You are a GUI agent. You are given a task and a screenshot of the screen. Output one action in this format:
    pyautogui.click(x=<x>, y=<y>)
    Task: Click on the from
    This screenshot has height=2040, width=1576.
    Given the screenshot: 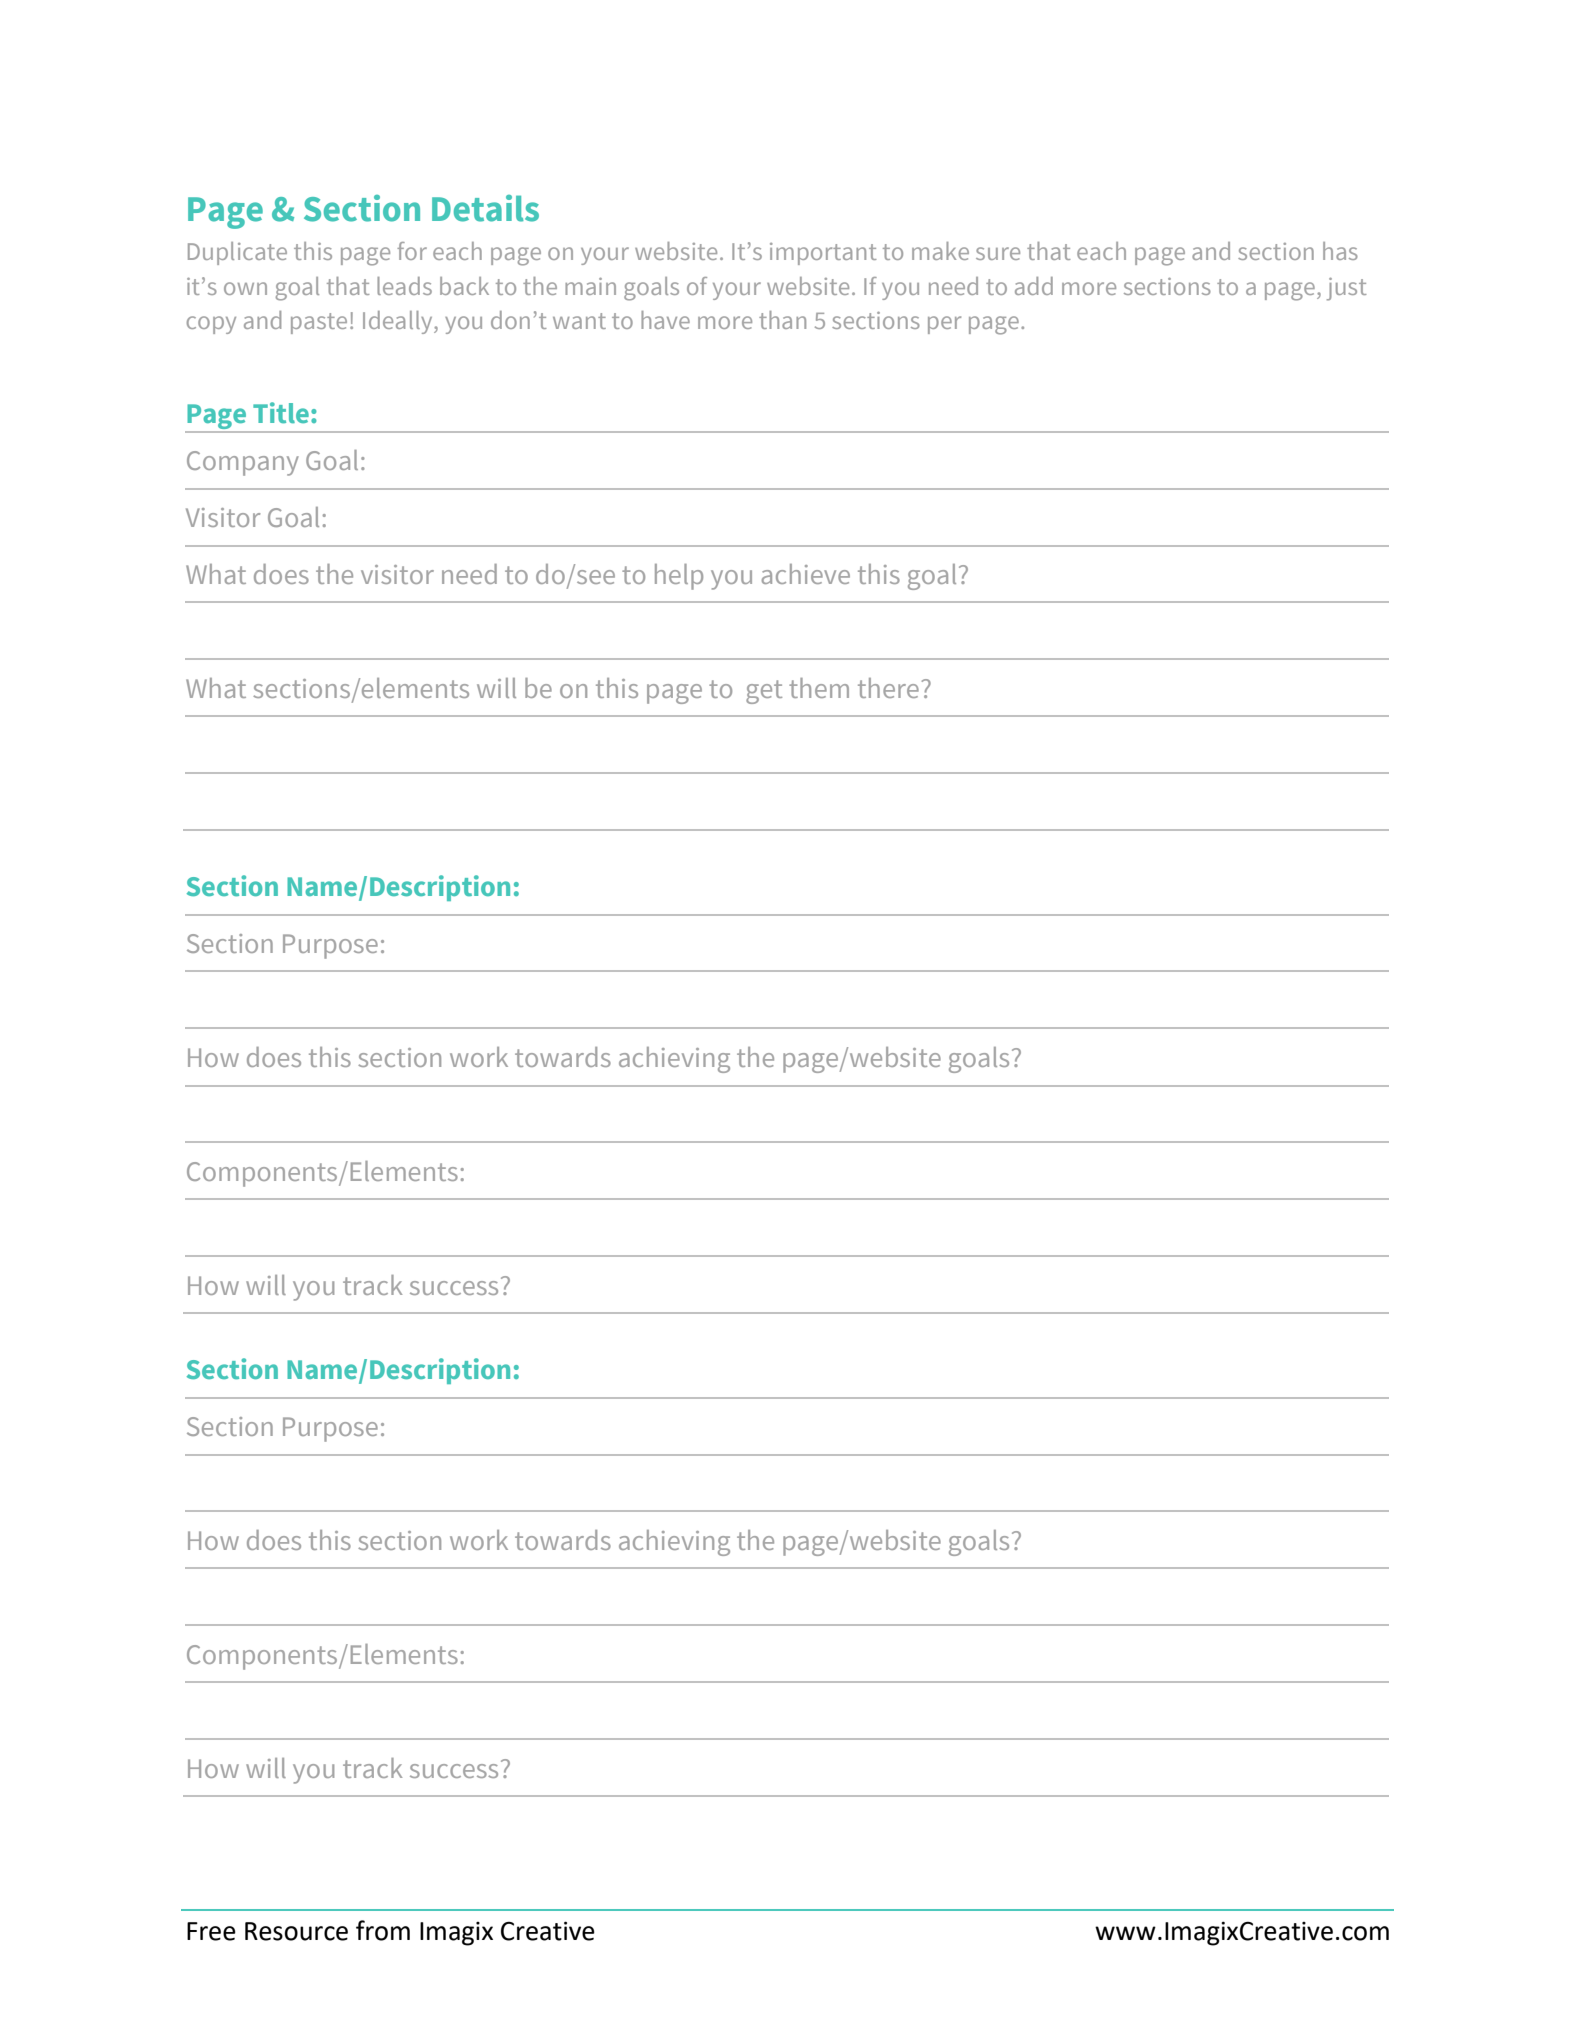 What is the action you would take?
    pyautogui.click(x=383, y=1930)
